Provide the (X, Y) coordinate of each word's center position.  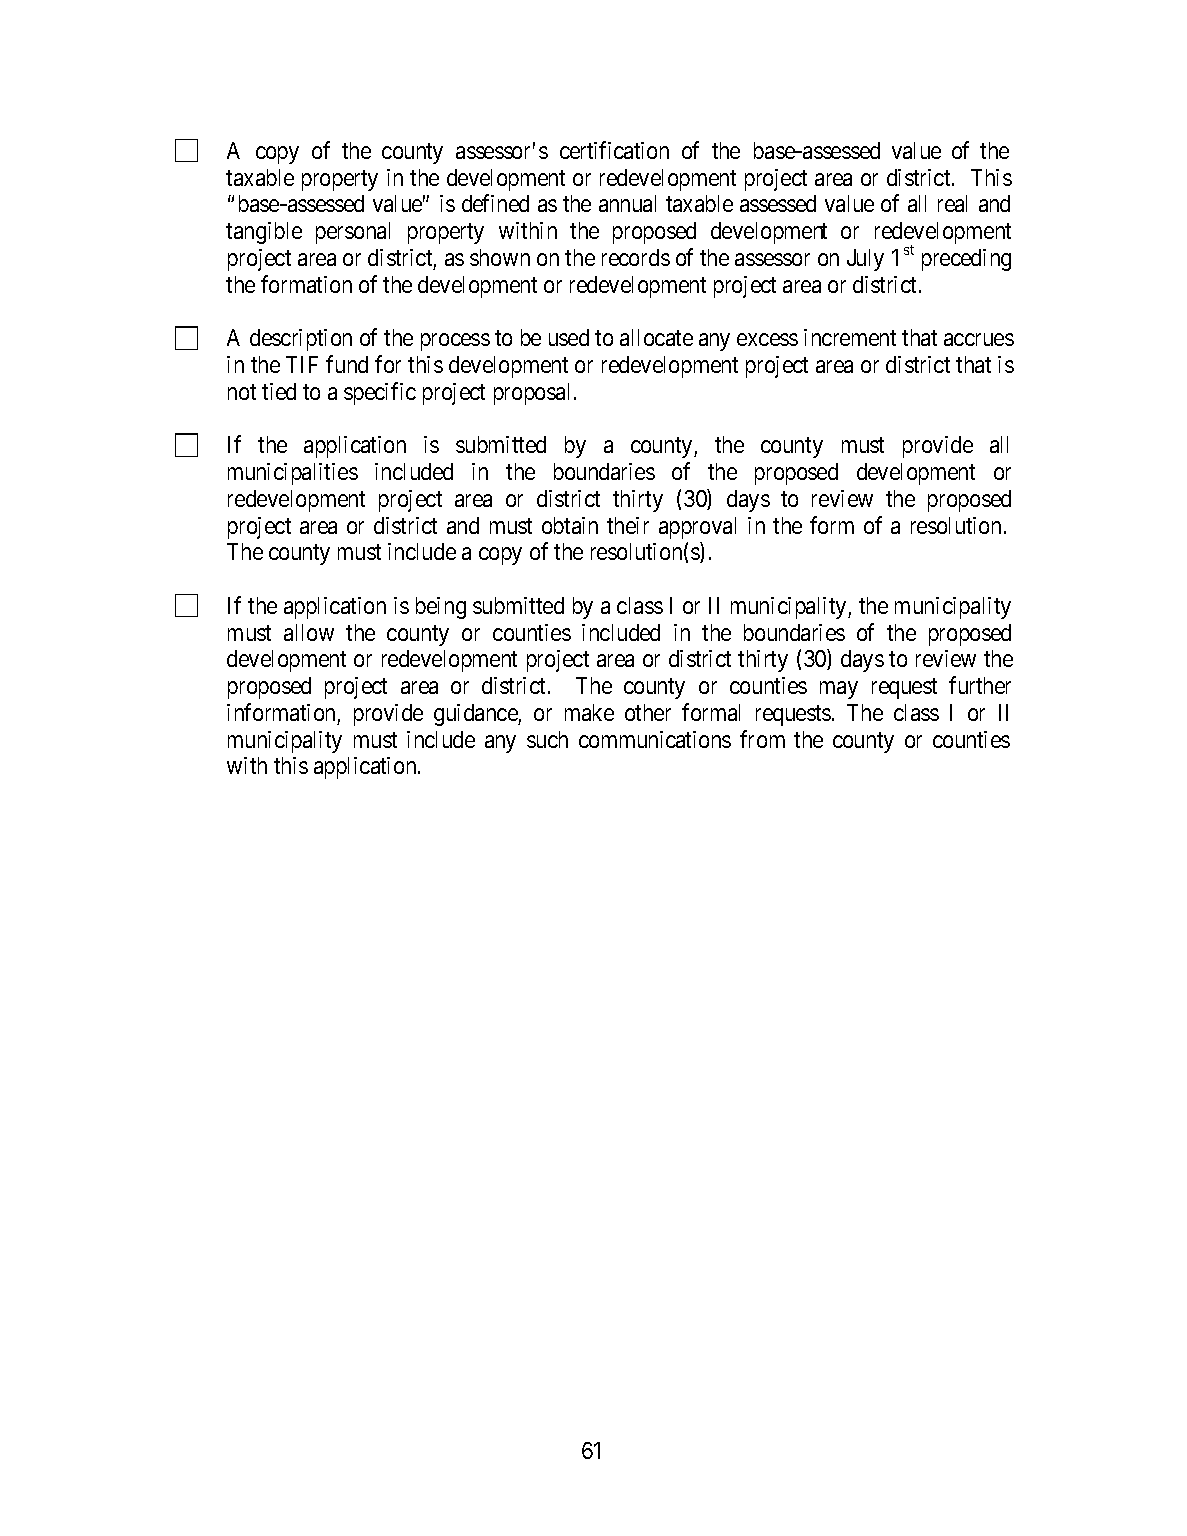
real (952, 203)
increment (850, 337)
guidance (476, 715)
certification (614, 150)
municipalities (293, 474)
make (589, 712)
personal (353, 233)
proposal (534, 394)
